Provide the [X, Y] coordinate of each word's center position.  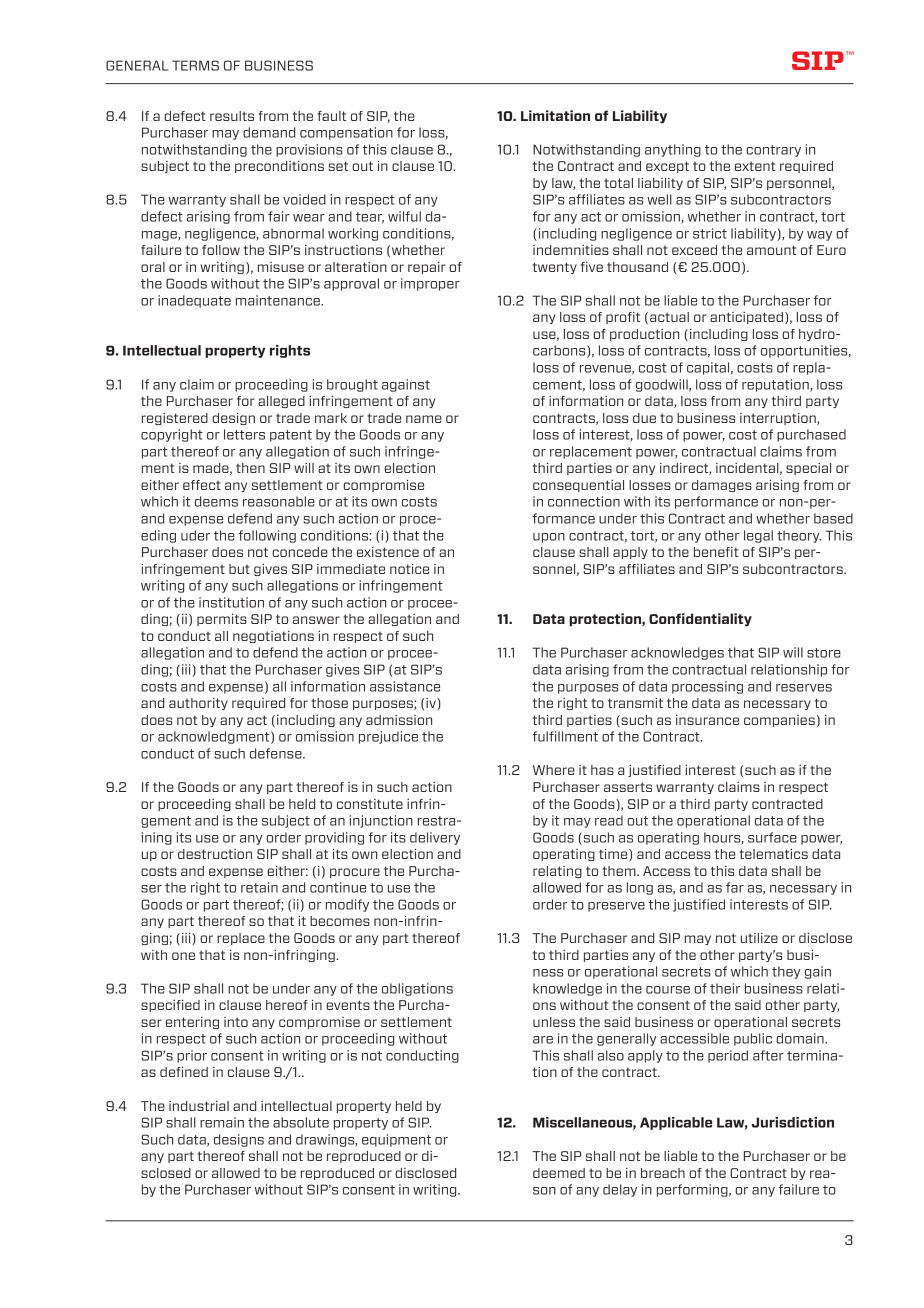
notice [409, 569]
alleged [281, 402]
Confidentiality [700, 620]
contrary [773, 151]
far [735, 887]
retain [259, 887]
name [424, 419]
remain [222, 1122]
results [232, 116]
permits [222, 620]
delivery [435, 838]
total [618, 183]
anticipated [746, 318]
